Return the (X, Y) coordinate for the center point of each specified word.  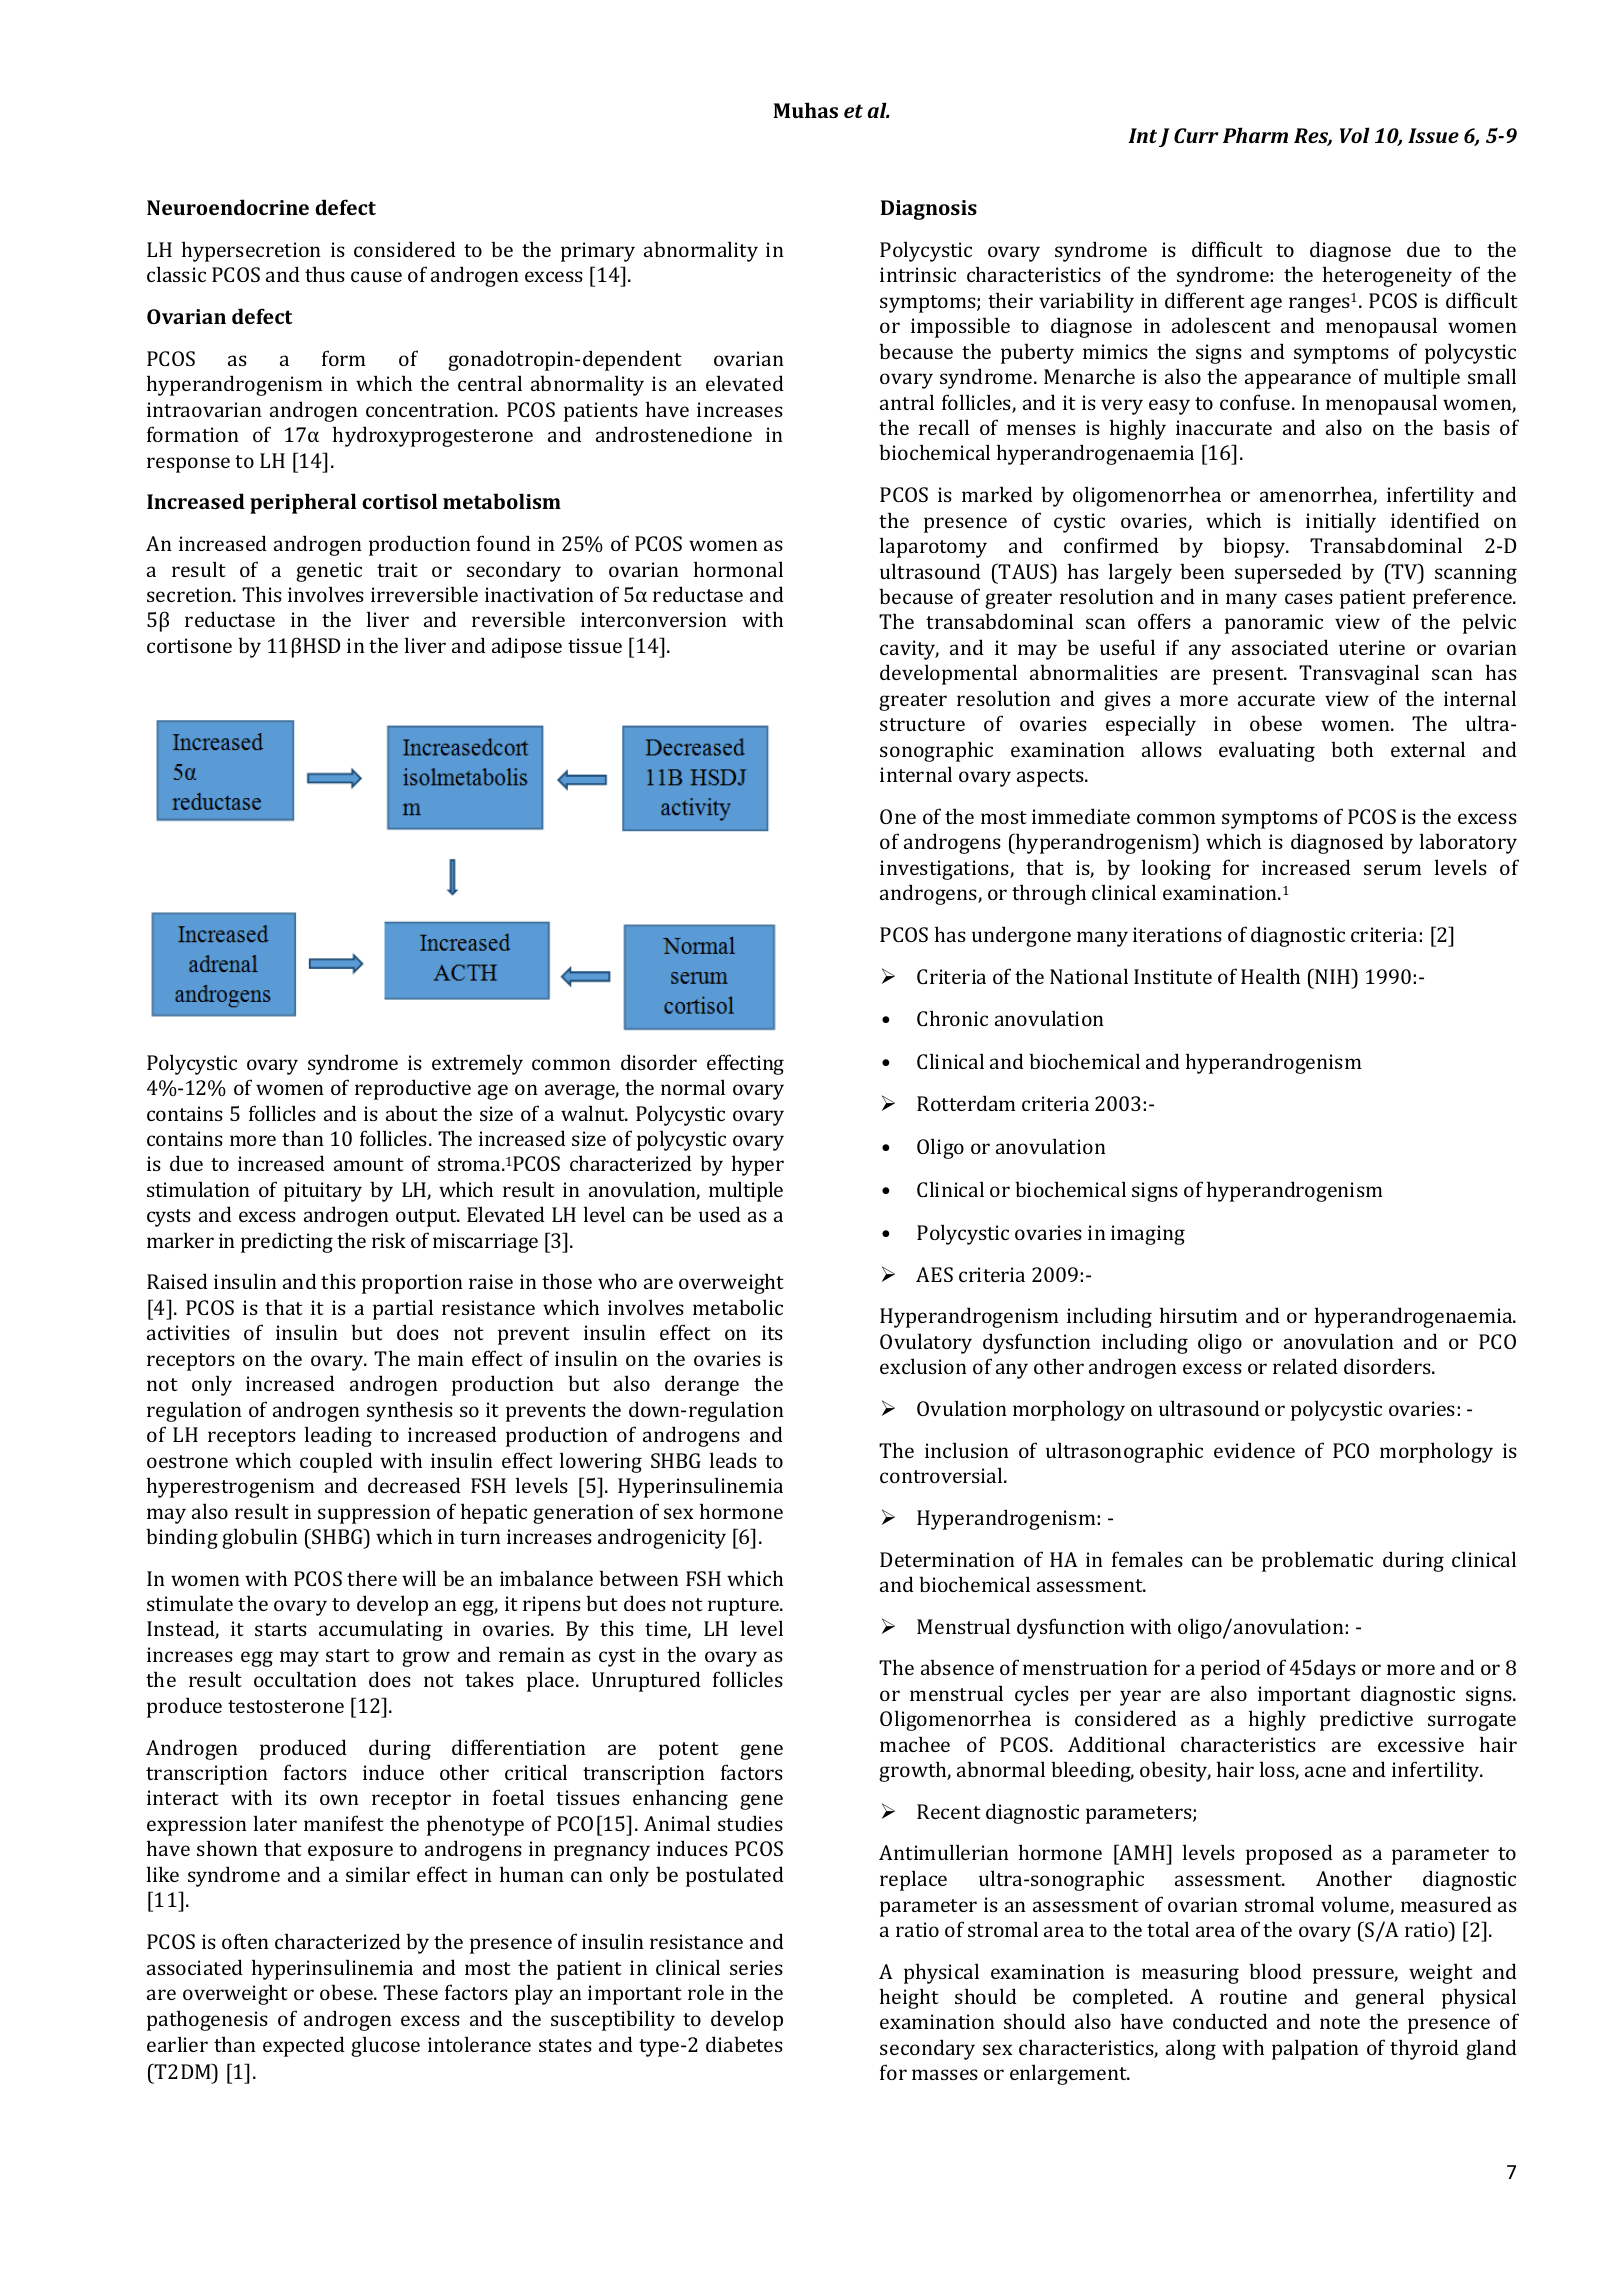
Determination (947, 1559)
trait (397, 569)
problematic (1317, 1561)
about (412, 1113)
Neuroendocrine (228, 207)
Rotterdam (966, 1103)
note (1340, 2022)
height (909, 1998)
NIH (1334, 976)
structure (922, 724)
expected (304, 2046)
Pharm (1255, 135)
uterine (1372, 647)
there (372, 1578)
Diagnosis (929, 210)
